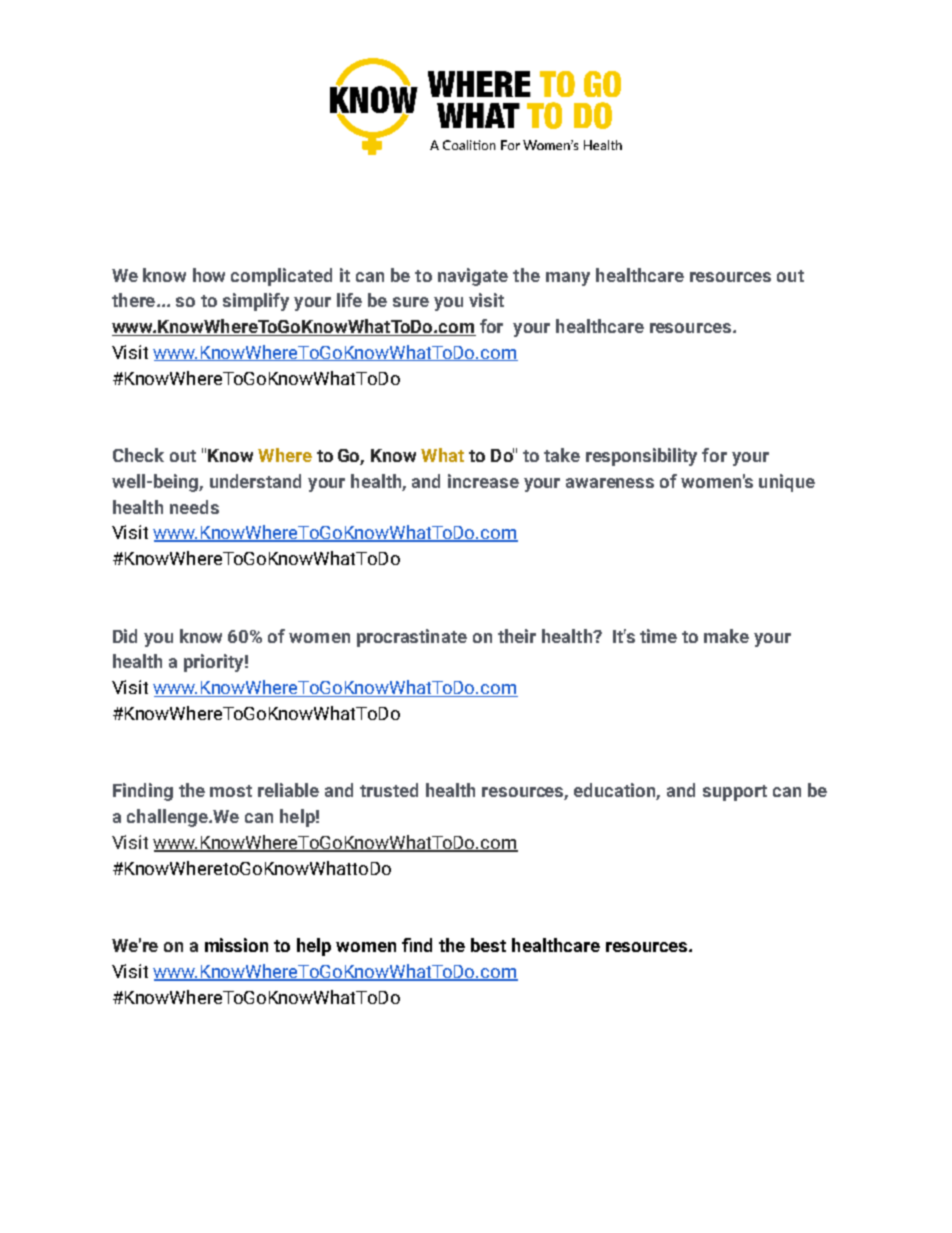 This page has height=1233, width=952. I want to click on how, so click(209, 275).
